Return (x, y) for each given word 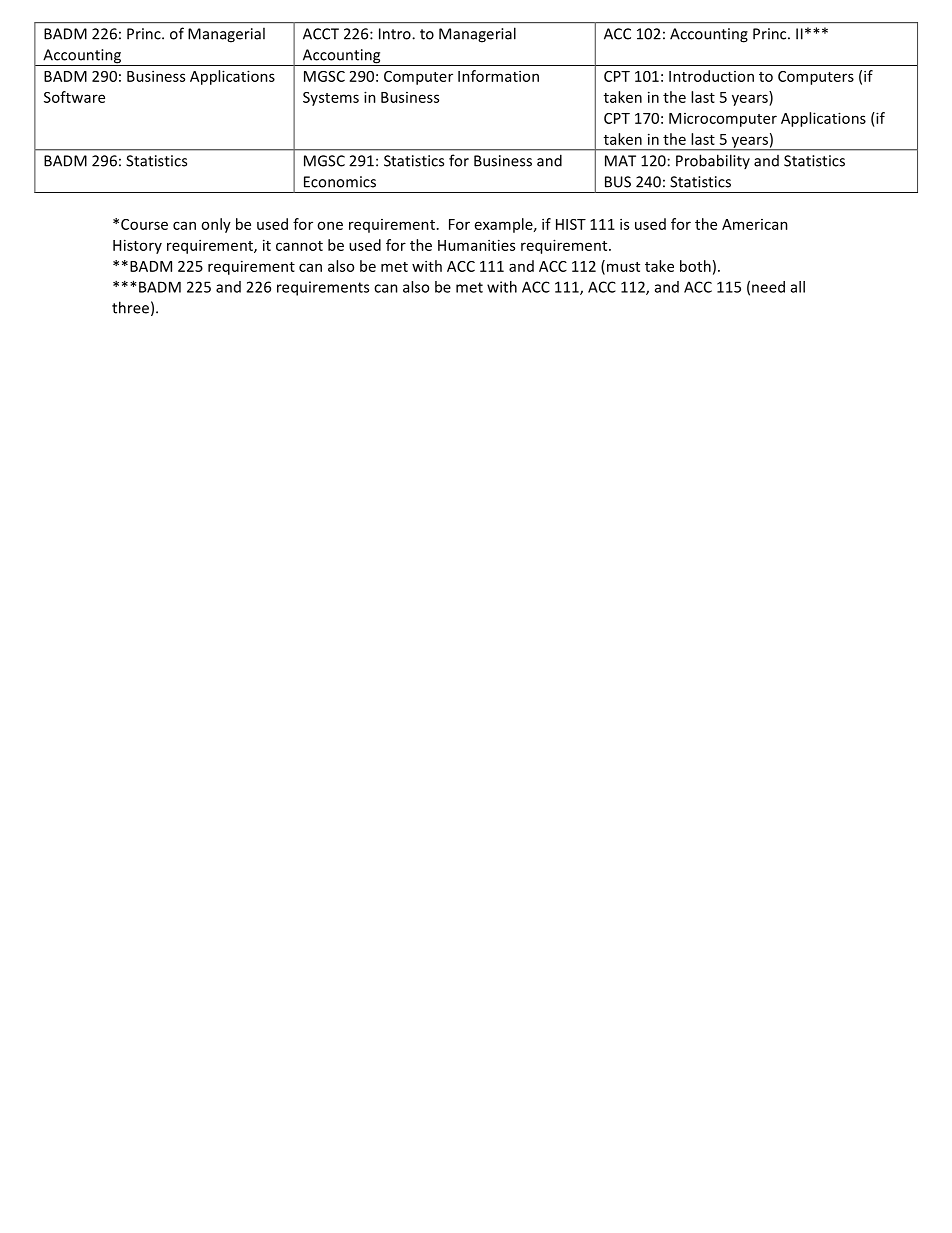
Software (74, 97)
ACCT (321, 34)
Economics (340, 182)
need (768, 287)
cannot (299, 246)
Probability (713, 161)
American (755, 224)
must (622, 267)
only (216, 225)
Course (144, 224)
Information (498, 76)
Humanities (476, 245)
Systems (331, 99)
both (695, 266)
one (330, 225)
